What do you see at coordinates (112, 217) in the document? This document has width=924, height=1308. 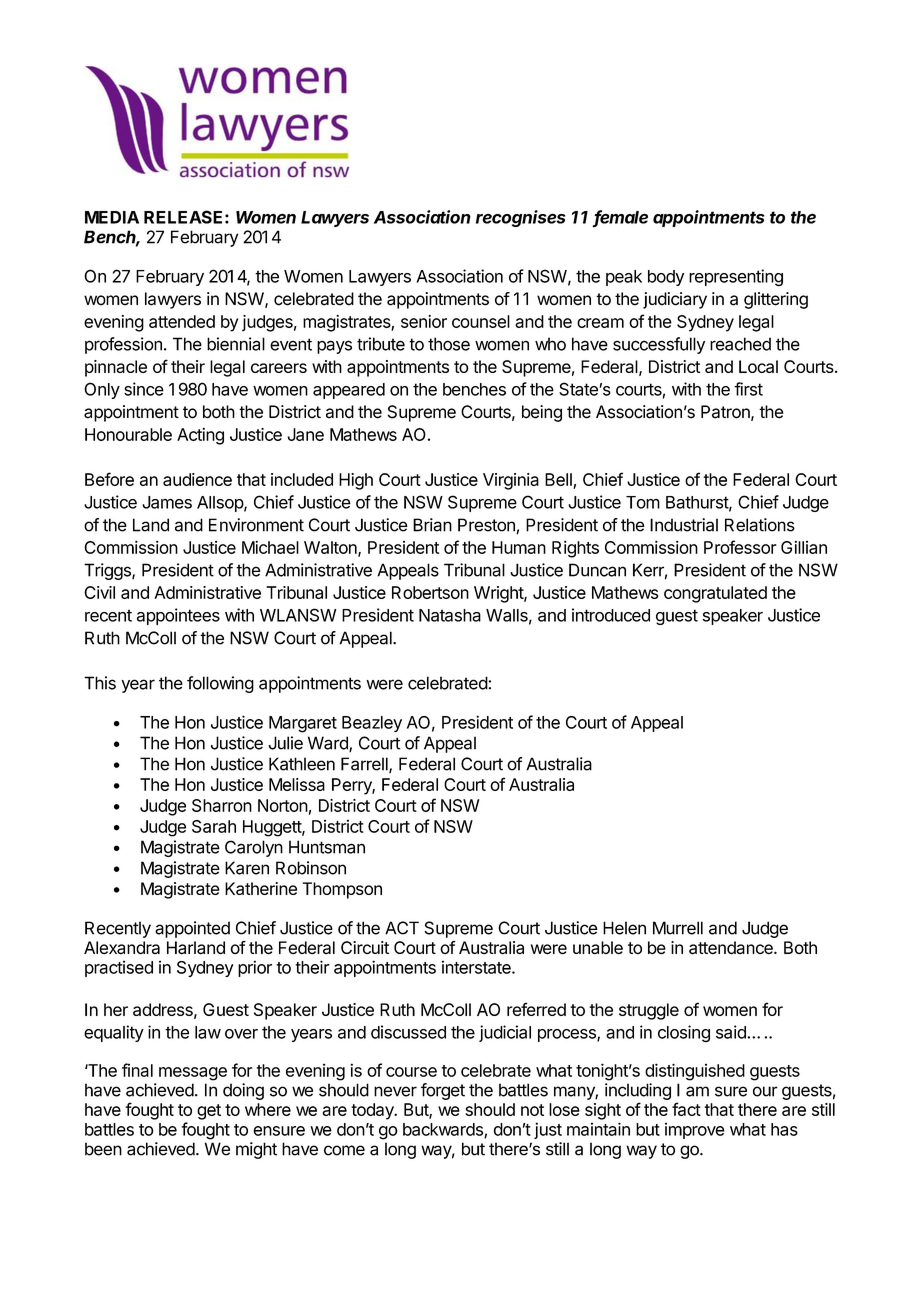 I see `MEDIA` at bounding box center [112, 217].
